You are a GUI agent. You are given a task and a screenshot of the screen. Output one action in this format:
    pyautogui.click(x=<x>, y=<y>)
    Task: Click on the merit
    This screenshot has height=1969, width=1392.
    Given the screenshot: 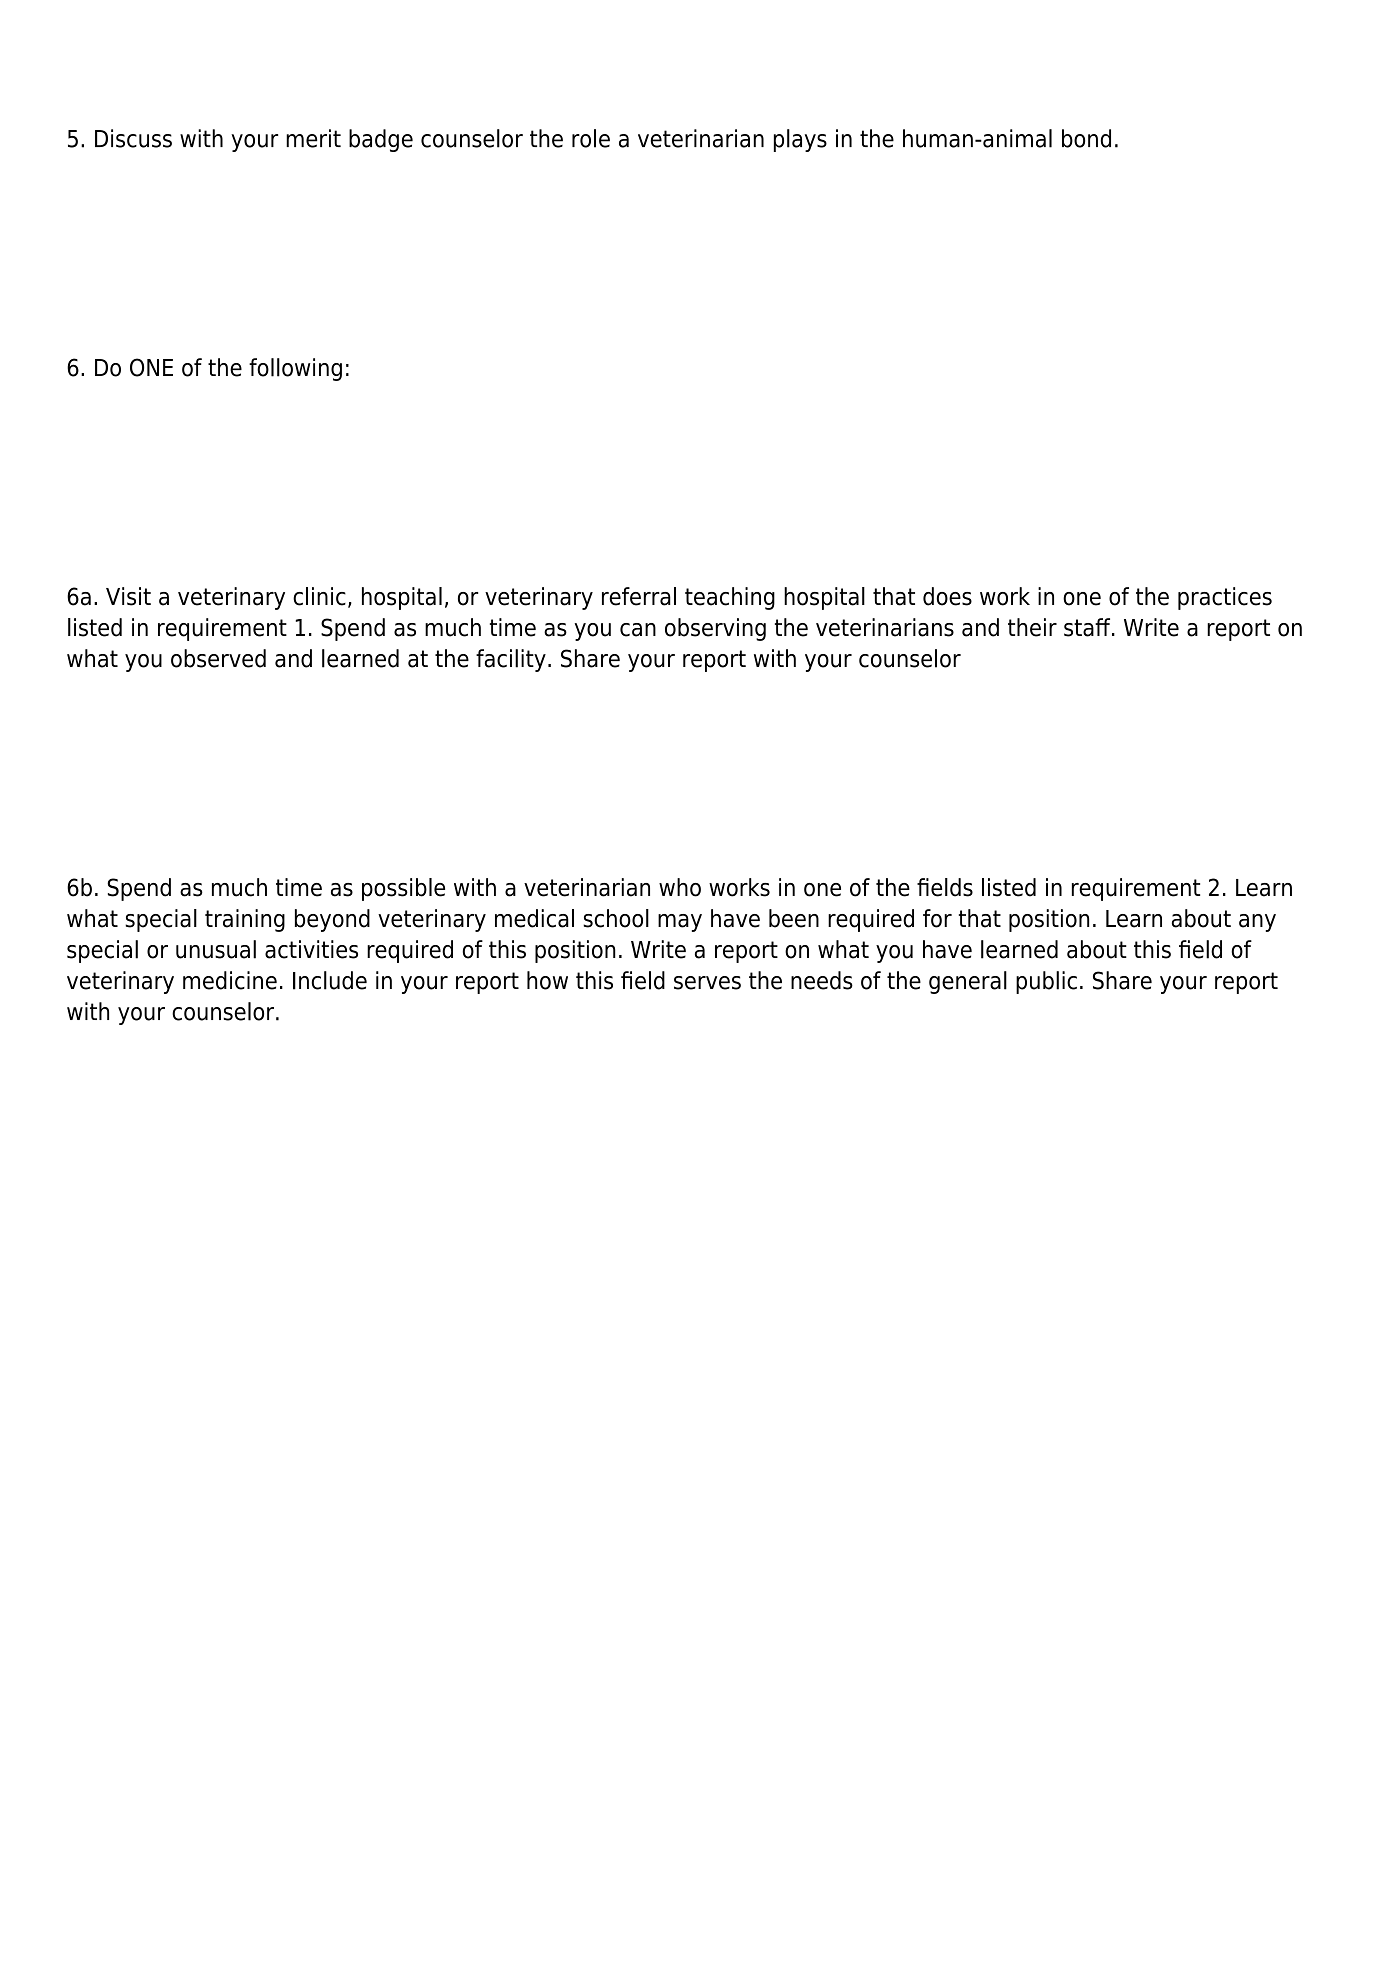 What is the action you would take?
    pyautogui.click(x=313, y=138)
